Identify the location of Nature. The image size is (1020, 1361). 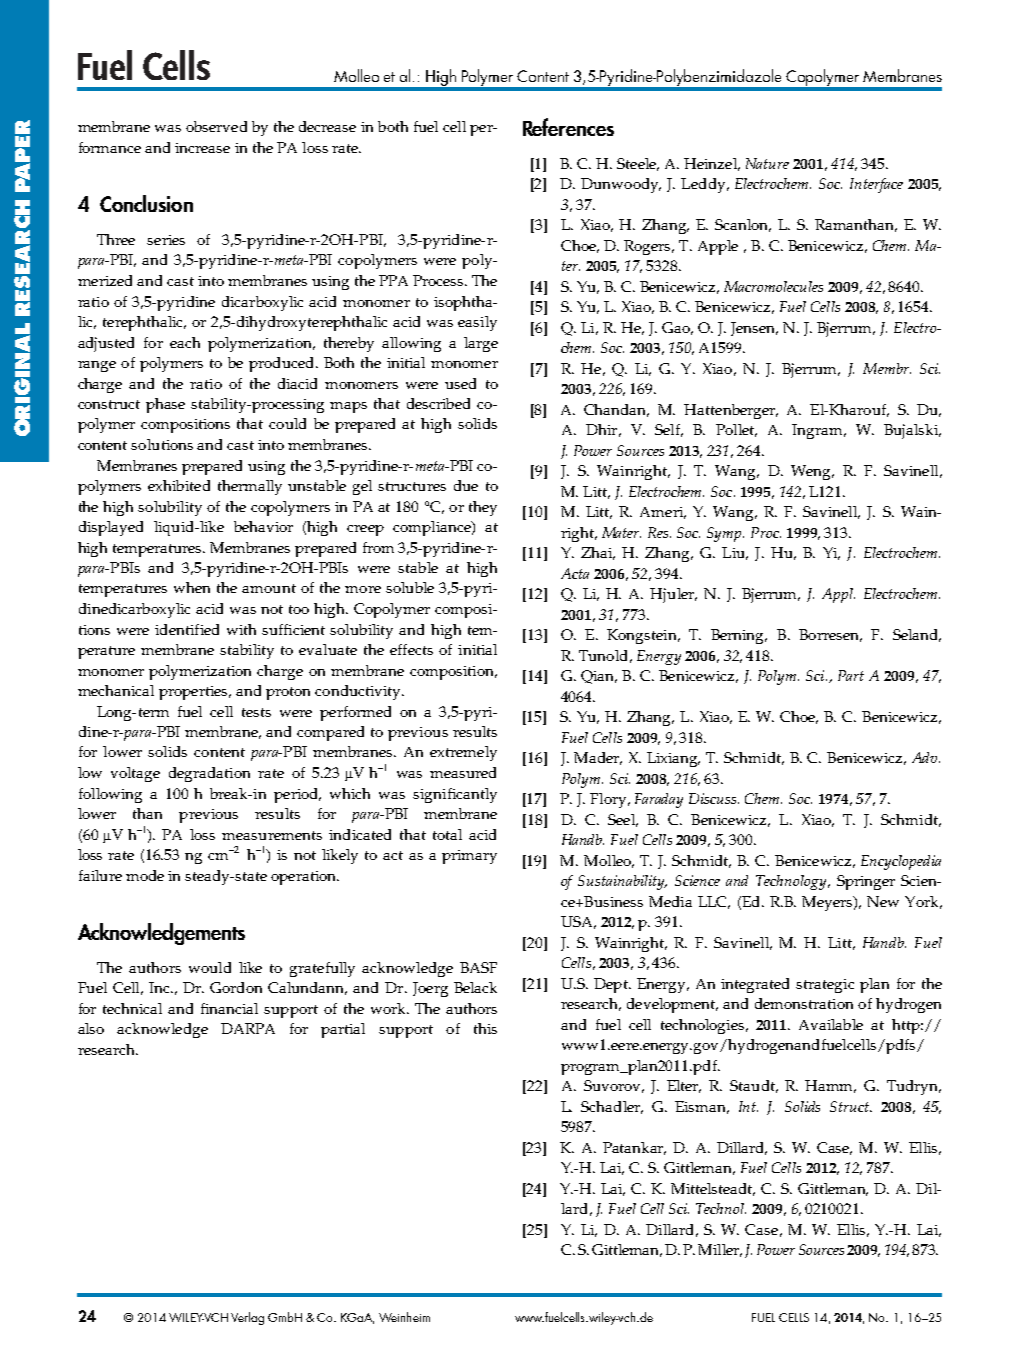
(767, 163).
